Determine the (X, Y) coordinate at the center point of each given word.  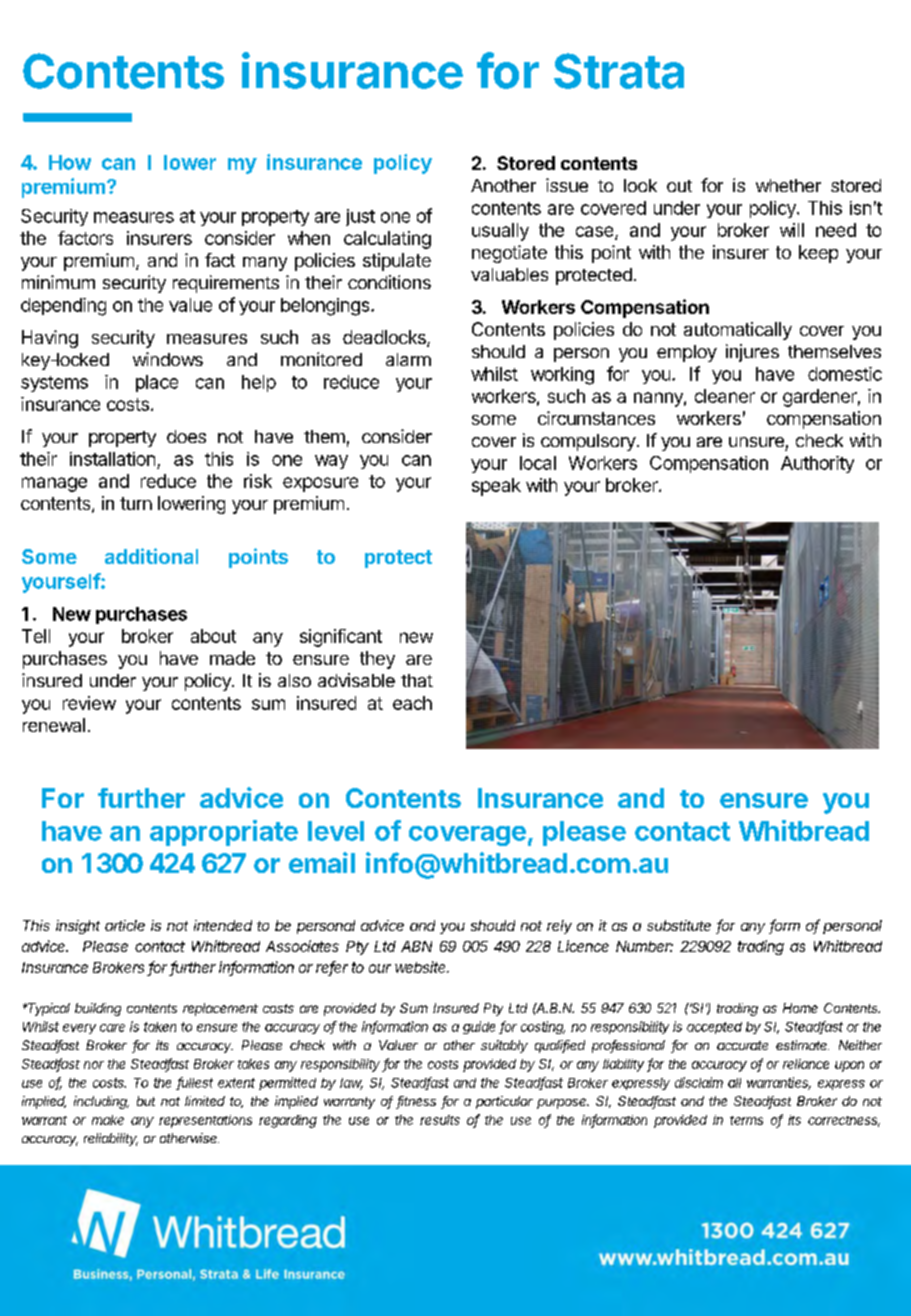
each (412, 703)
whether (788, 185)
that (417, 680)
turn (136, 503)
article (125, 925)
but (146, 1101)
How (70, 162)
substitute (679, 925)
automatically (738, 331)
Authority (817, 464)
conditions (389, 282)
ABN (416, 946)
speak (496, 487)
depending (63, 307)
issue (567, 185)
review (89, 703)
